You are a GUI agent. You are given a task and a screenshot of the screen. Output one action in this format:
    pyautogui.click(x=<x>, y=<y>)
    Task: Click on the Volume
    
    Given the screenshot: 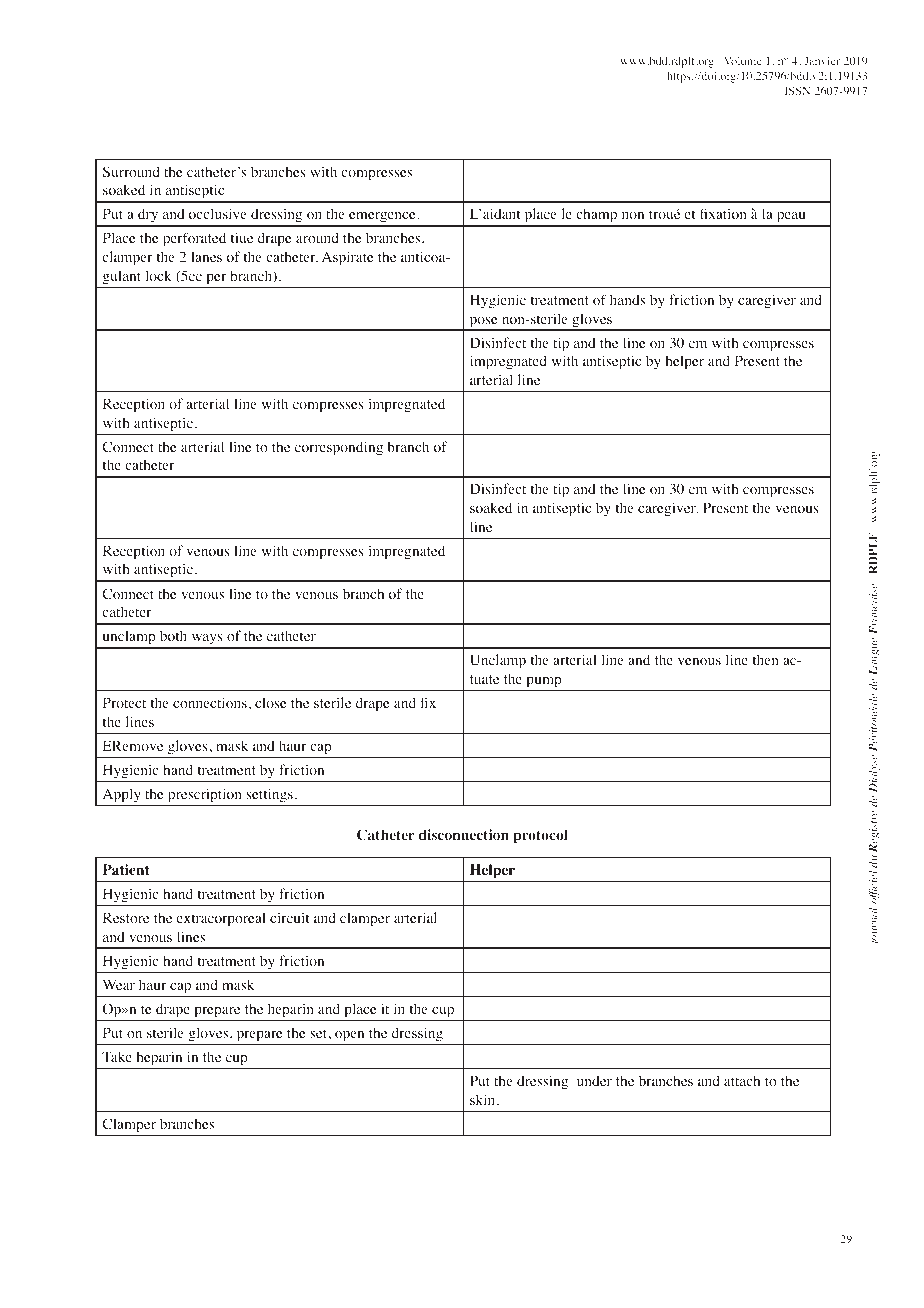 What is the action you would take?
    pyautogui.click(x=743, y=61)
